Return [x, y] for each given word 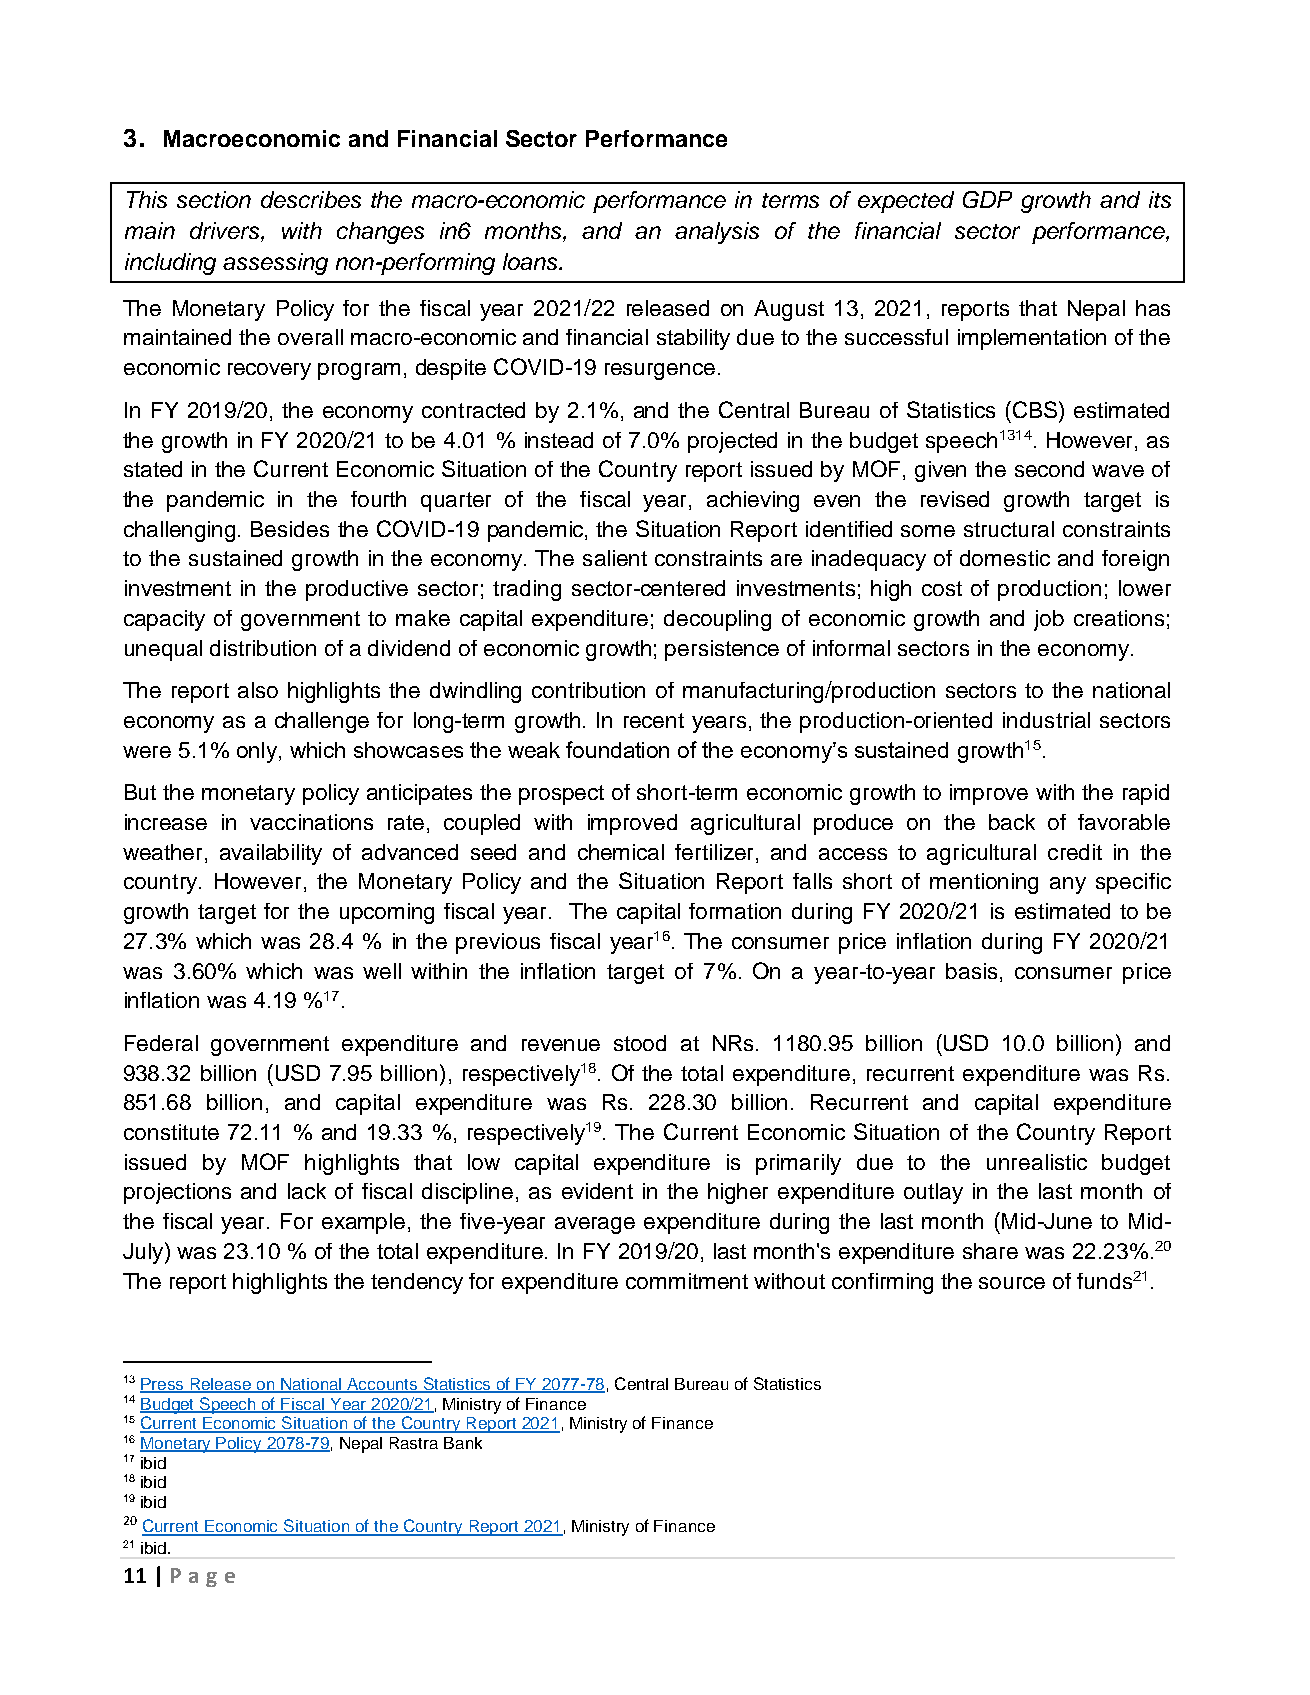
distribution [263, 648]
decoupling [717, 620]
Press [163, 1385]
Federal [161, 1043]
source [1012, 1283]
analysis [717, 233]
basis [971, 971]
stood [640, 1043]
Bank [463, 1443]
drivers [226, 230]
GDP [987, 199]
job [1049, 620]
